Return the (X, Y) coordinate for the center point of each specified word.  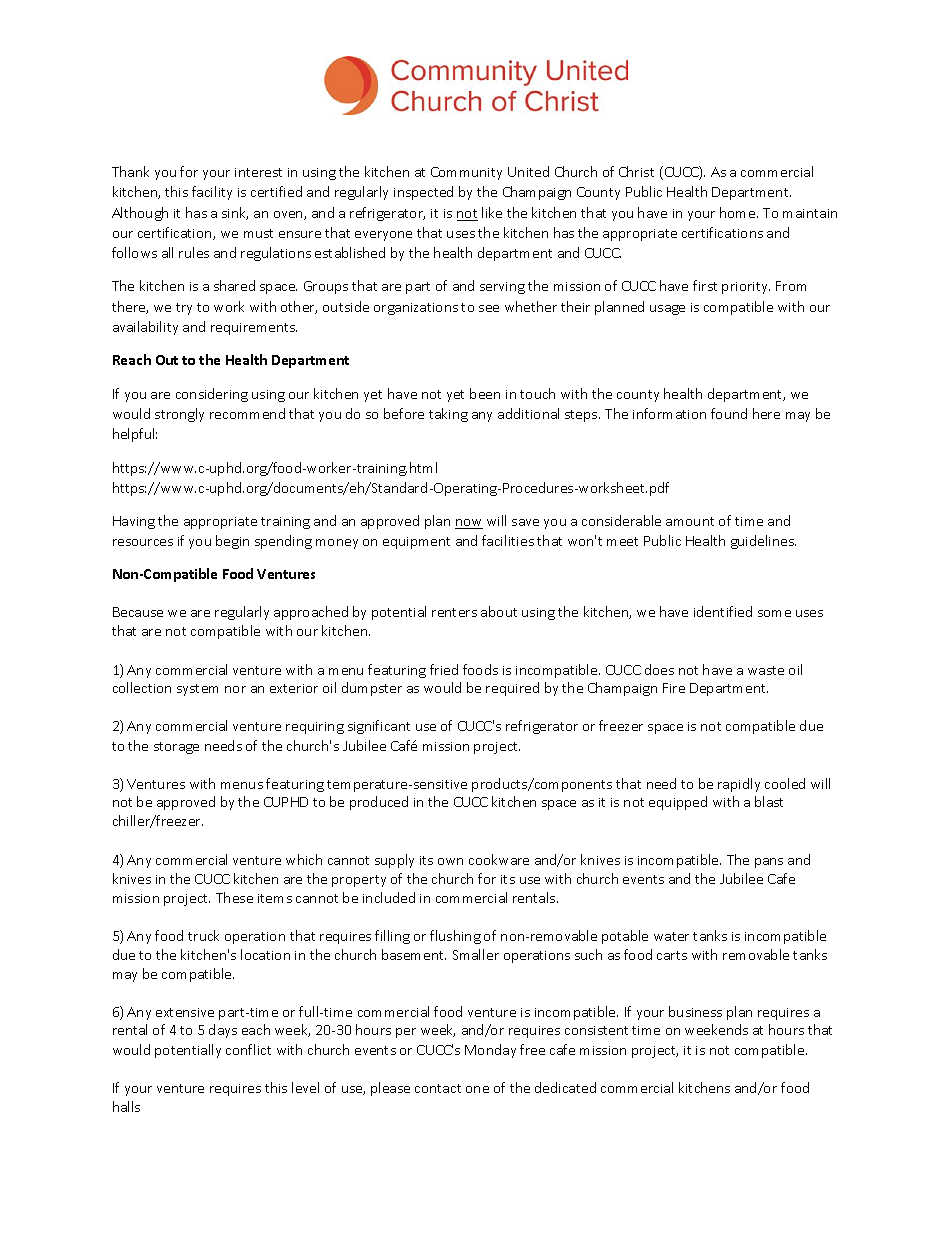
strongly (179, 415)
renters (454, 612)
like (492, 212)
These (234, 897)
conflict (248, 1049)
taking (448, 415)
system (197, 690)
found (729, 413)
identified (723, 611)
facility (212, 193)
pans (769, 863)
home (739, 212)
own (450, 861)
